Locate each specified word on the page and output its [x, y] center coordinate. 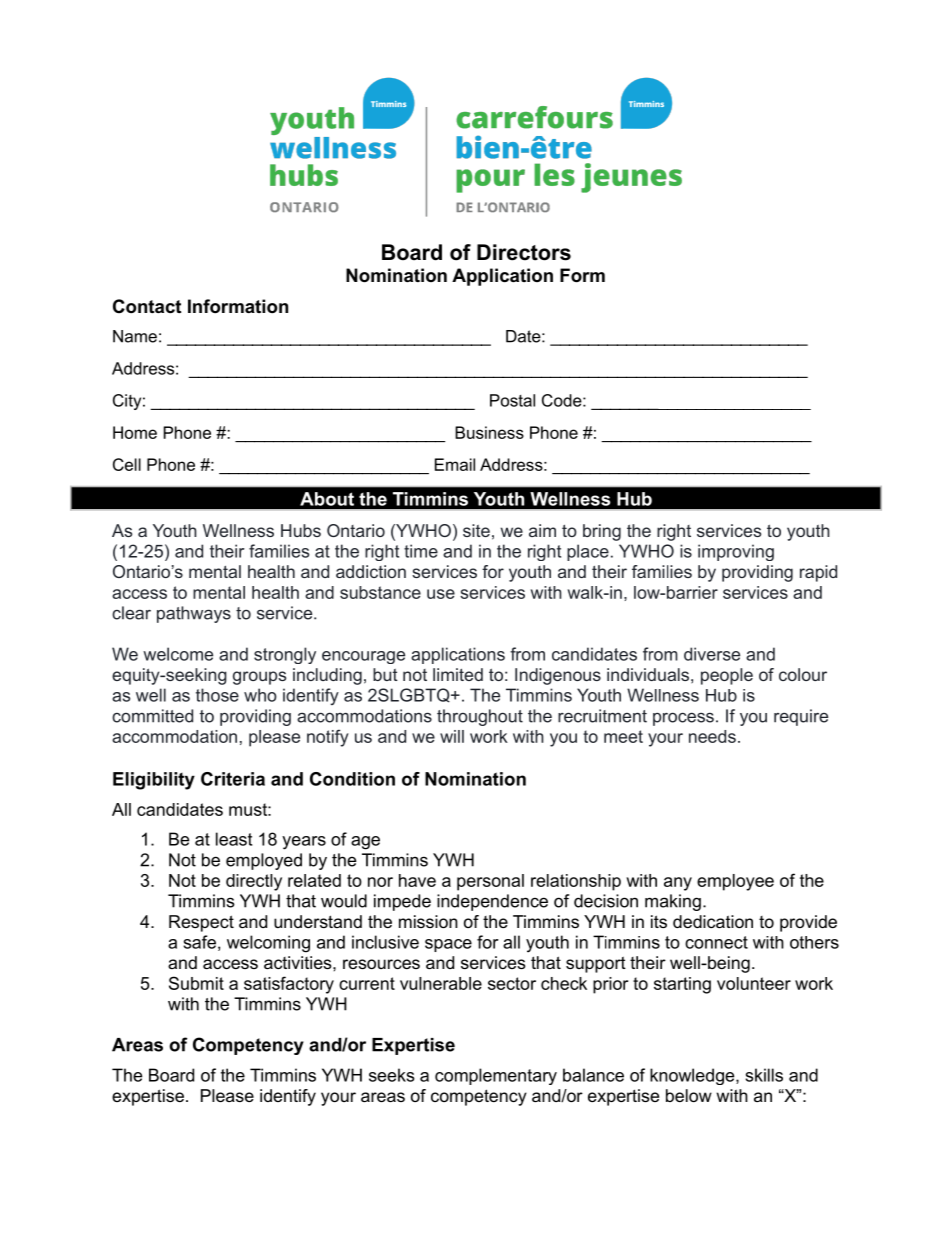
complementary [496, 1076]
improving [736, 552]
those [217, 695]
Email [455, 464]
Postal [512, 400]
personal [490, 882]
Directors [524, 252]
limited [458, 674]
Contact [147, 306]
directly [254, 882]
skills [764, 1075]
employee [735, 882]
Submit [196, 983]
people [727, 676]
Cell [127, 464]
